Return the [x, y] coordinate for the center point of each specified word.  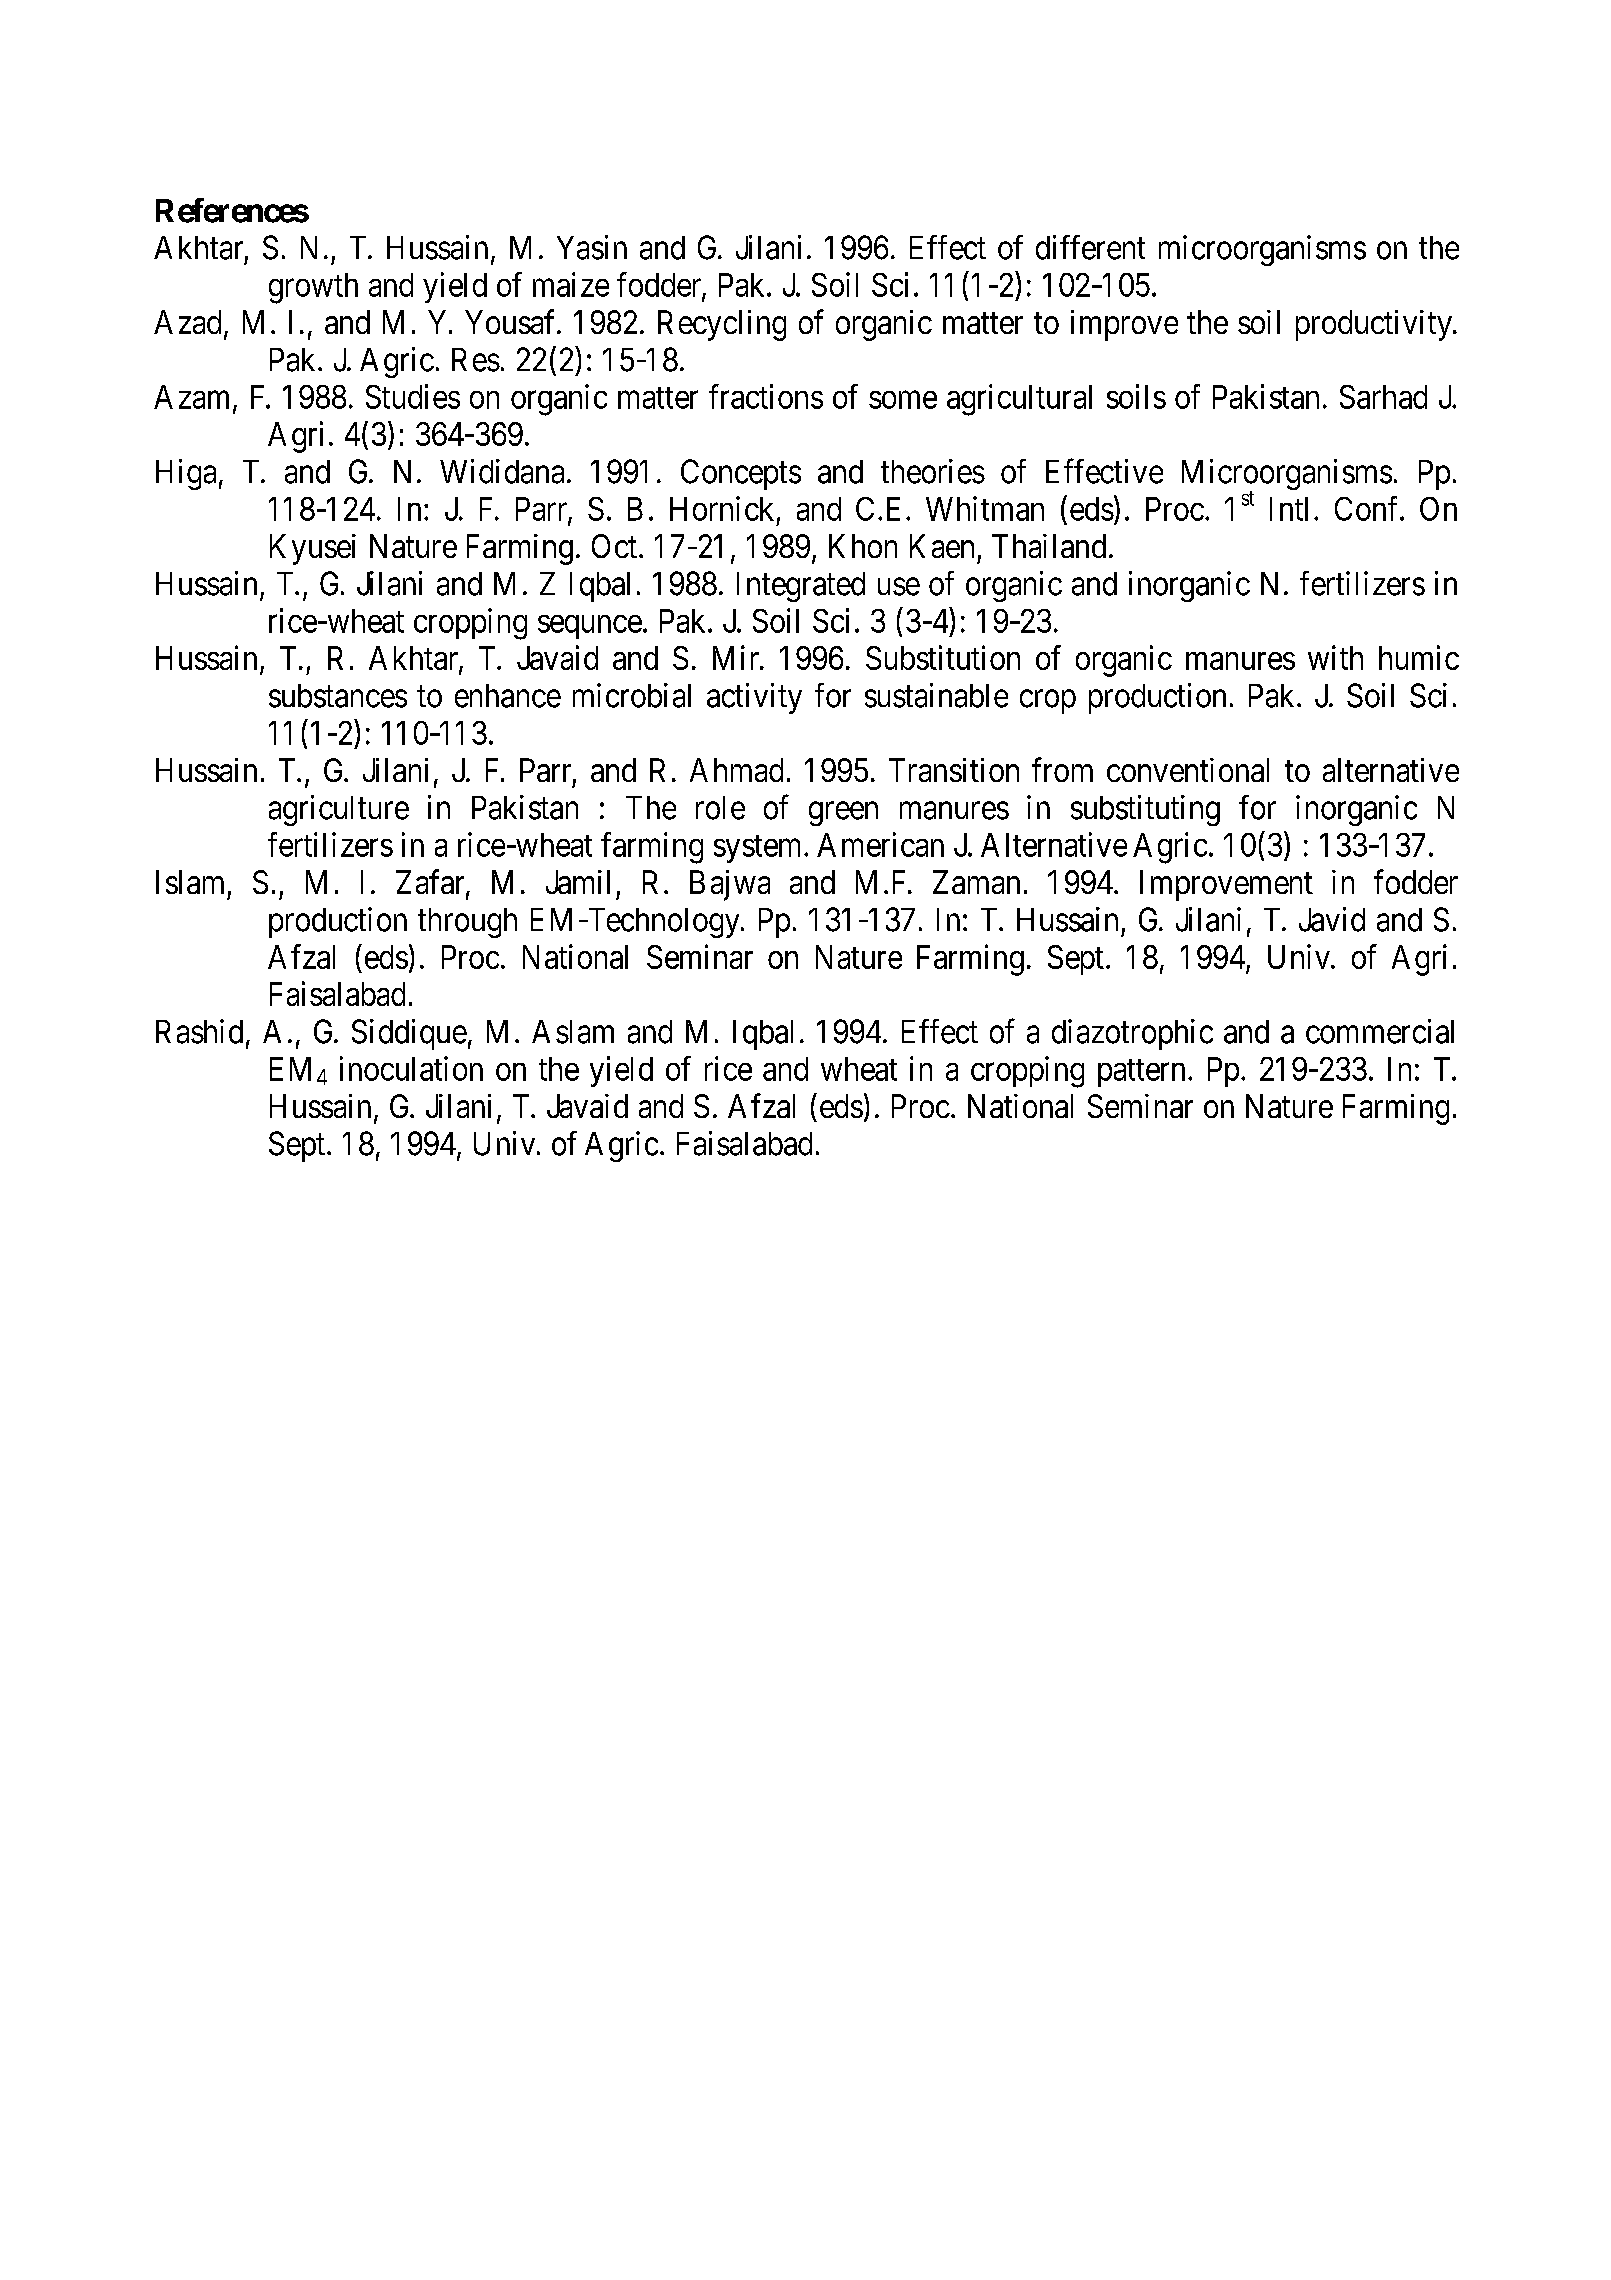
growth [313, 288]
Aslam [573, 1032]
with [1335, 657]
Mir [737, 657]
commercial [1380, 1031]
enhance [508, 696]
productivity [1375, 325]
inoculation [411, 1068]
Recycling [722, 325]
